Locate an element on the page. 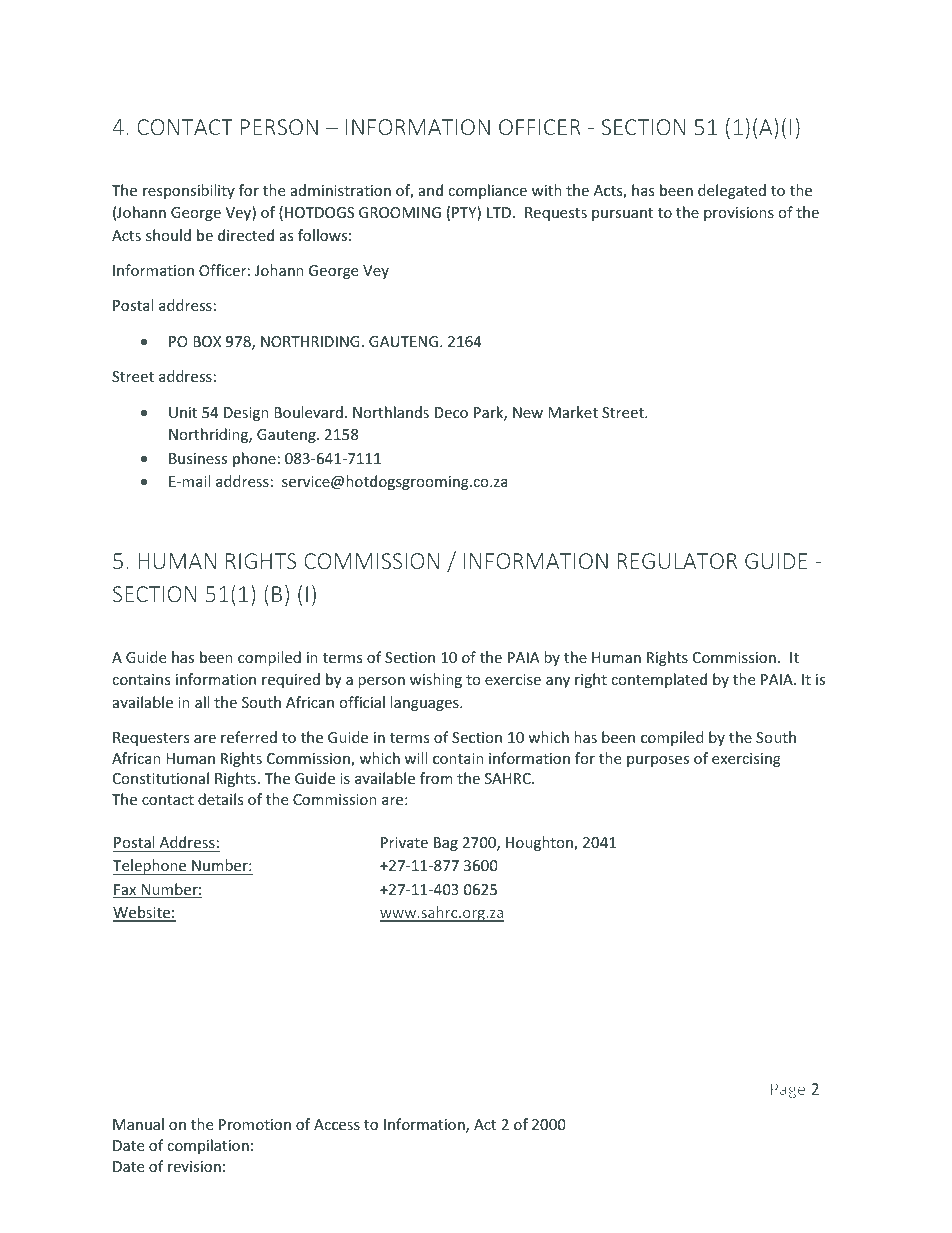 This document has height=1233, width=952. REGULATOR is located at coordinates (677, 561).
